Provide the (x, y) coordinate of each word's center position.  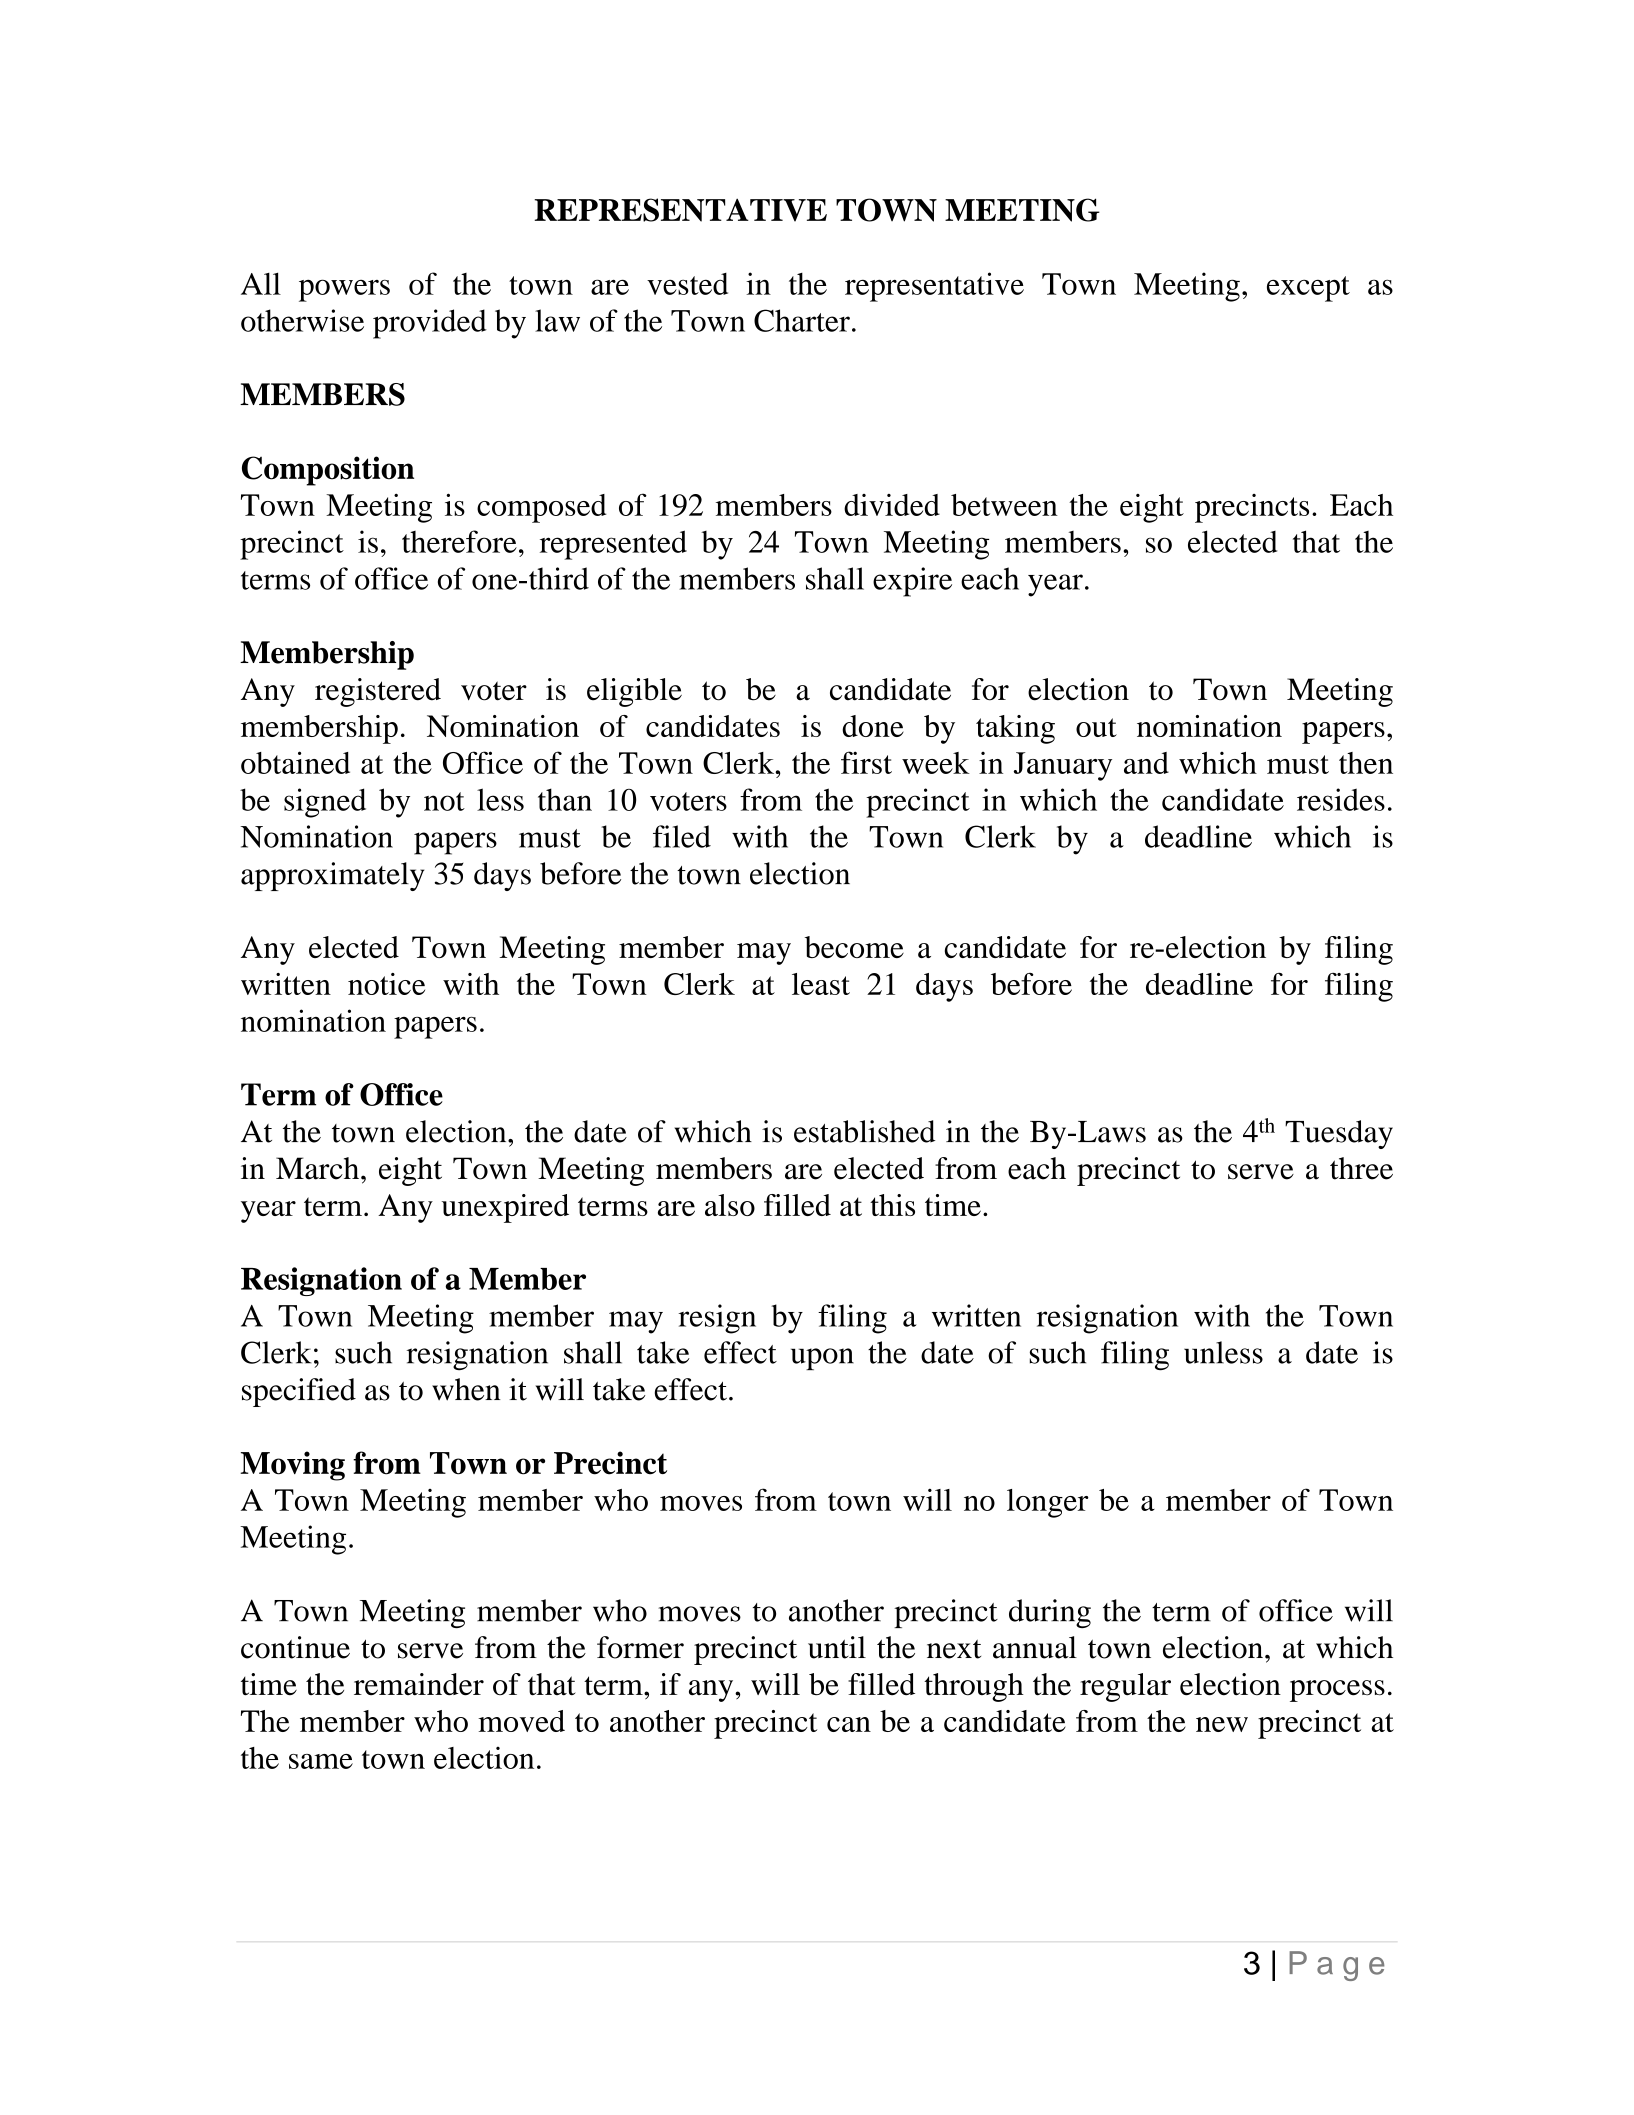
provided (430, 324)
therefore (459, 541)
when (466, 1389)
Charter (802, 320)
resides (1341, 799)
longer (1048, 1503)
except (1308, 289)
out (1096, 727)
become (854, 947)
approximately (332, 876)
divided (892, 505)
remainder (419, 1684)
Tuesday (1339, 1134)
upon (822, 1359)
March (319, 1168)
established (864, 1131)
